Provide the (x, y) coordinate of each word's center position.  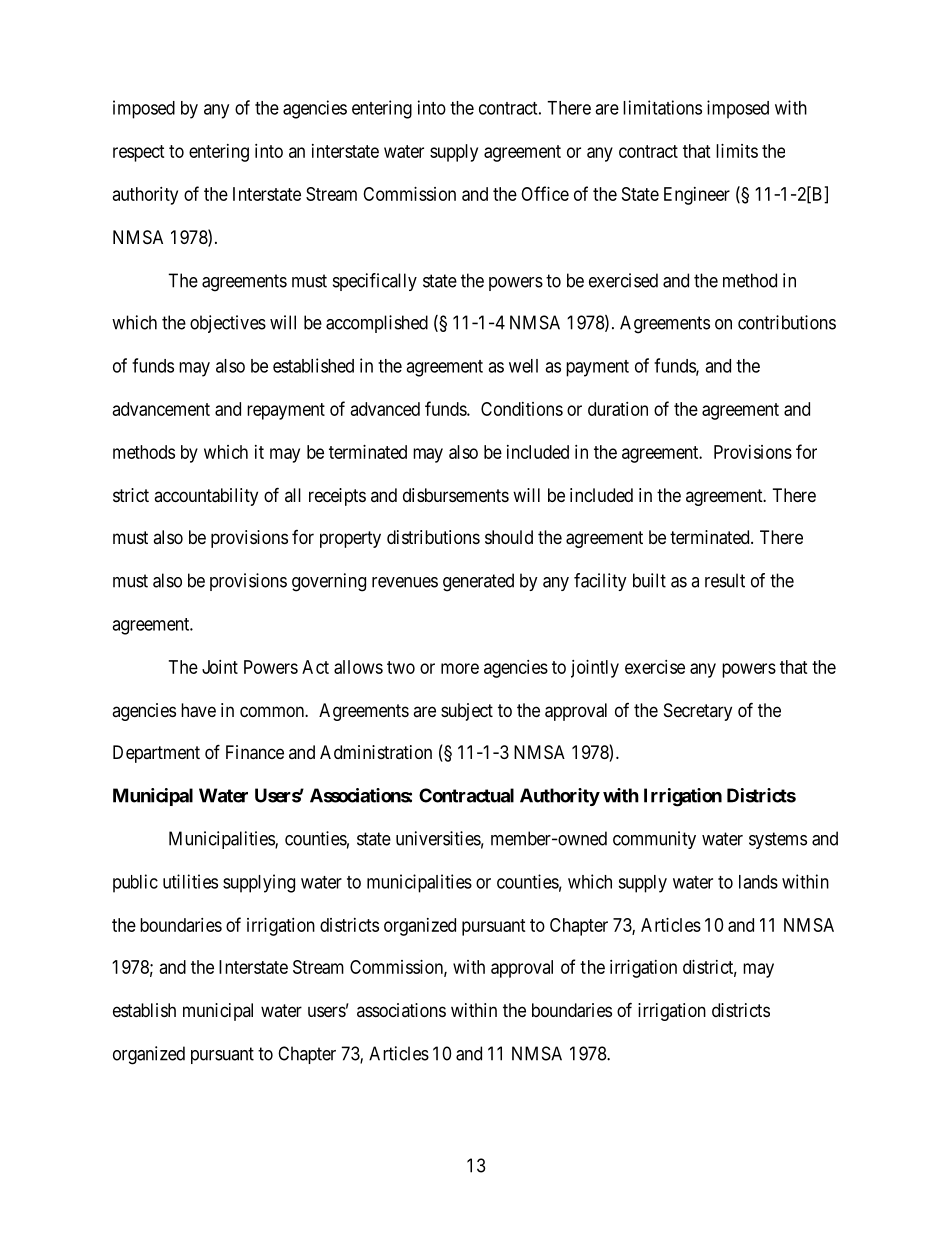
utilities (190, 881)
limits (737, 151)
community (654, 840)
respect (139, 153)
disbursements (456, 495)
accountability (206, 497)
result (725, 580)
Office (545, 193)
